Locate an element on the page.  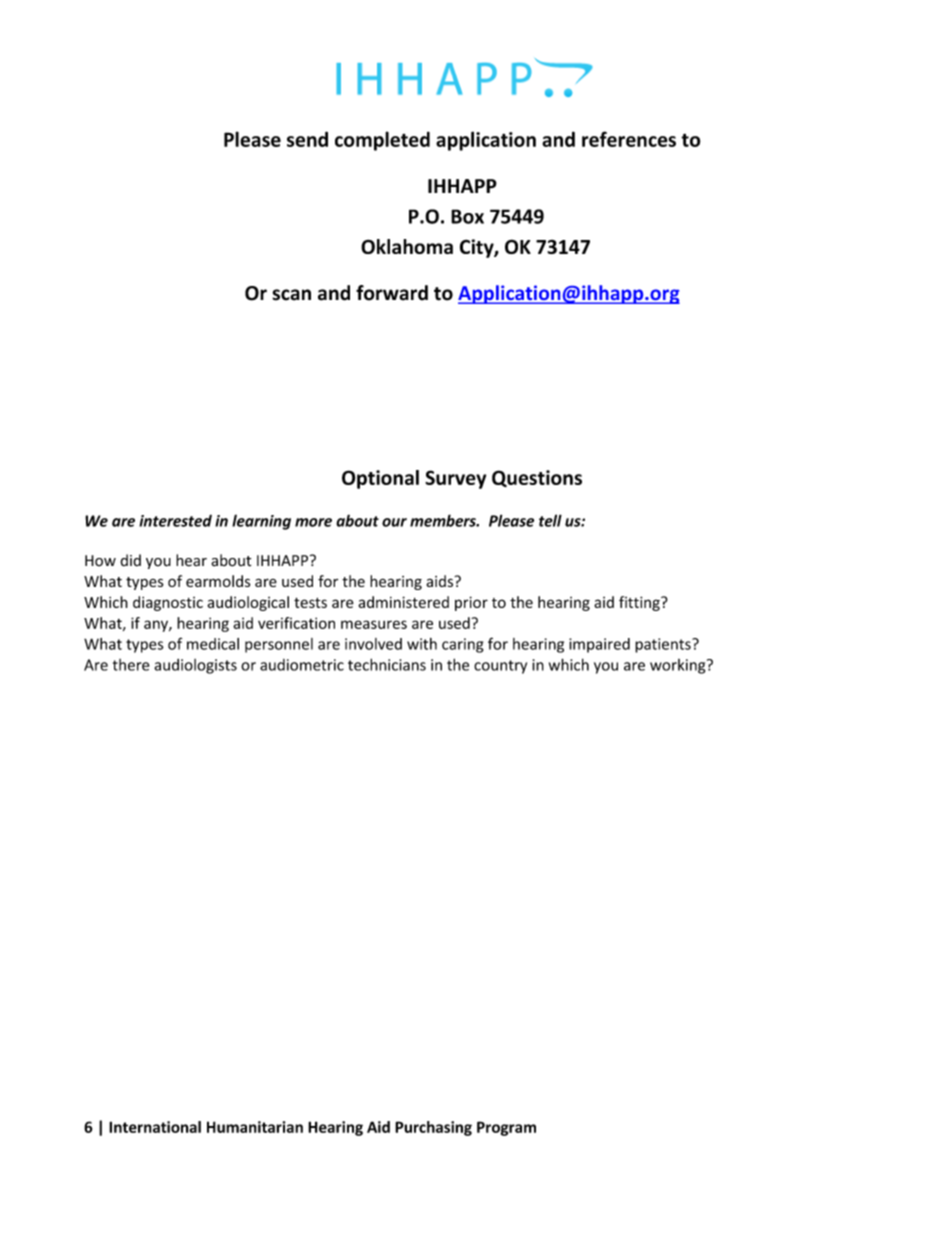
impaired is located at coordinates (599, 645).
